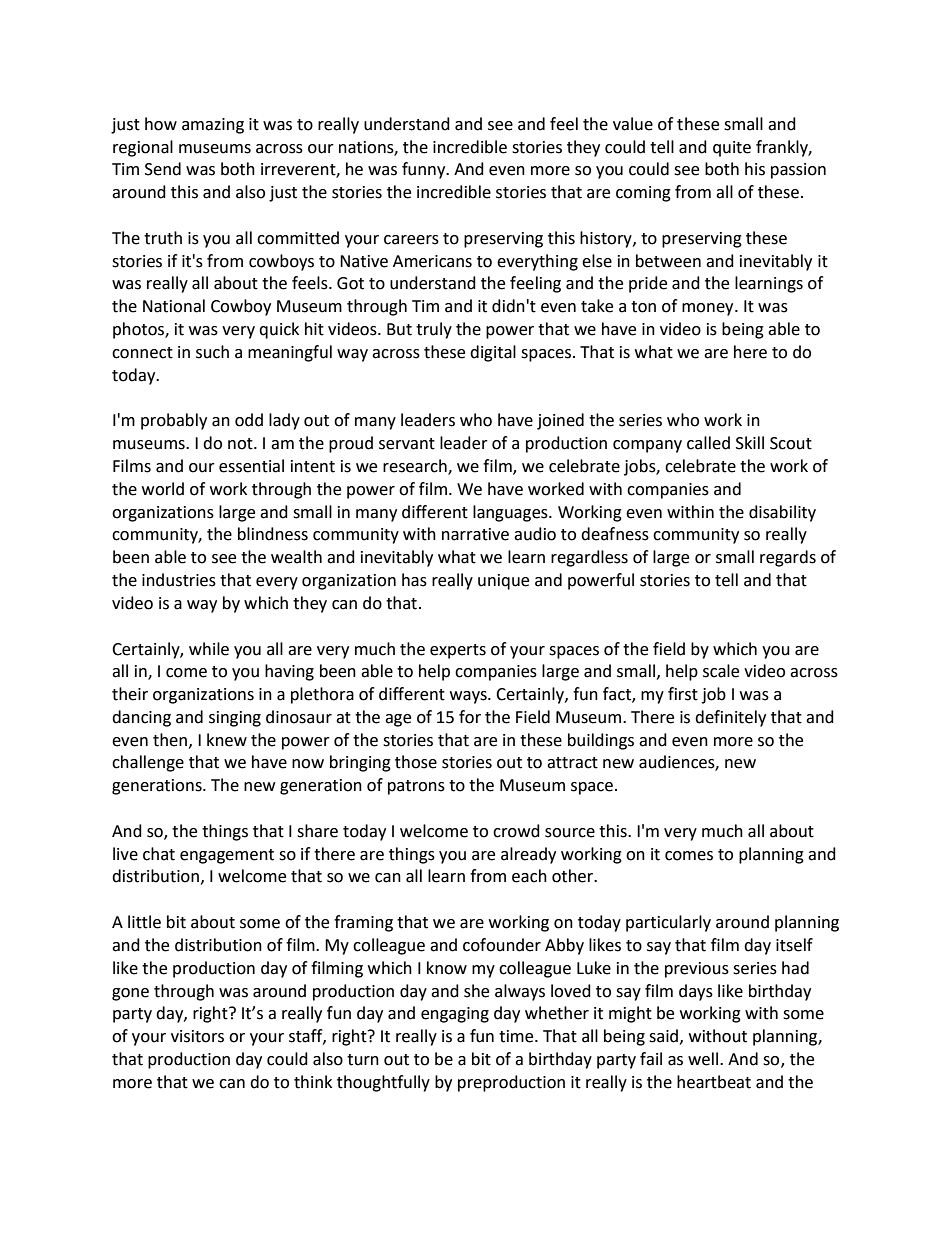 The height and width of the image is (1233, 952). Describe the element at coordinates (425, 170) in the image. I see `funny` at that location.
